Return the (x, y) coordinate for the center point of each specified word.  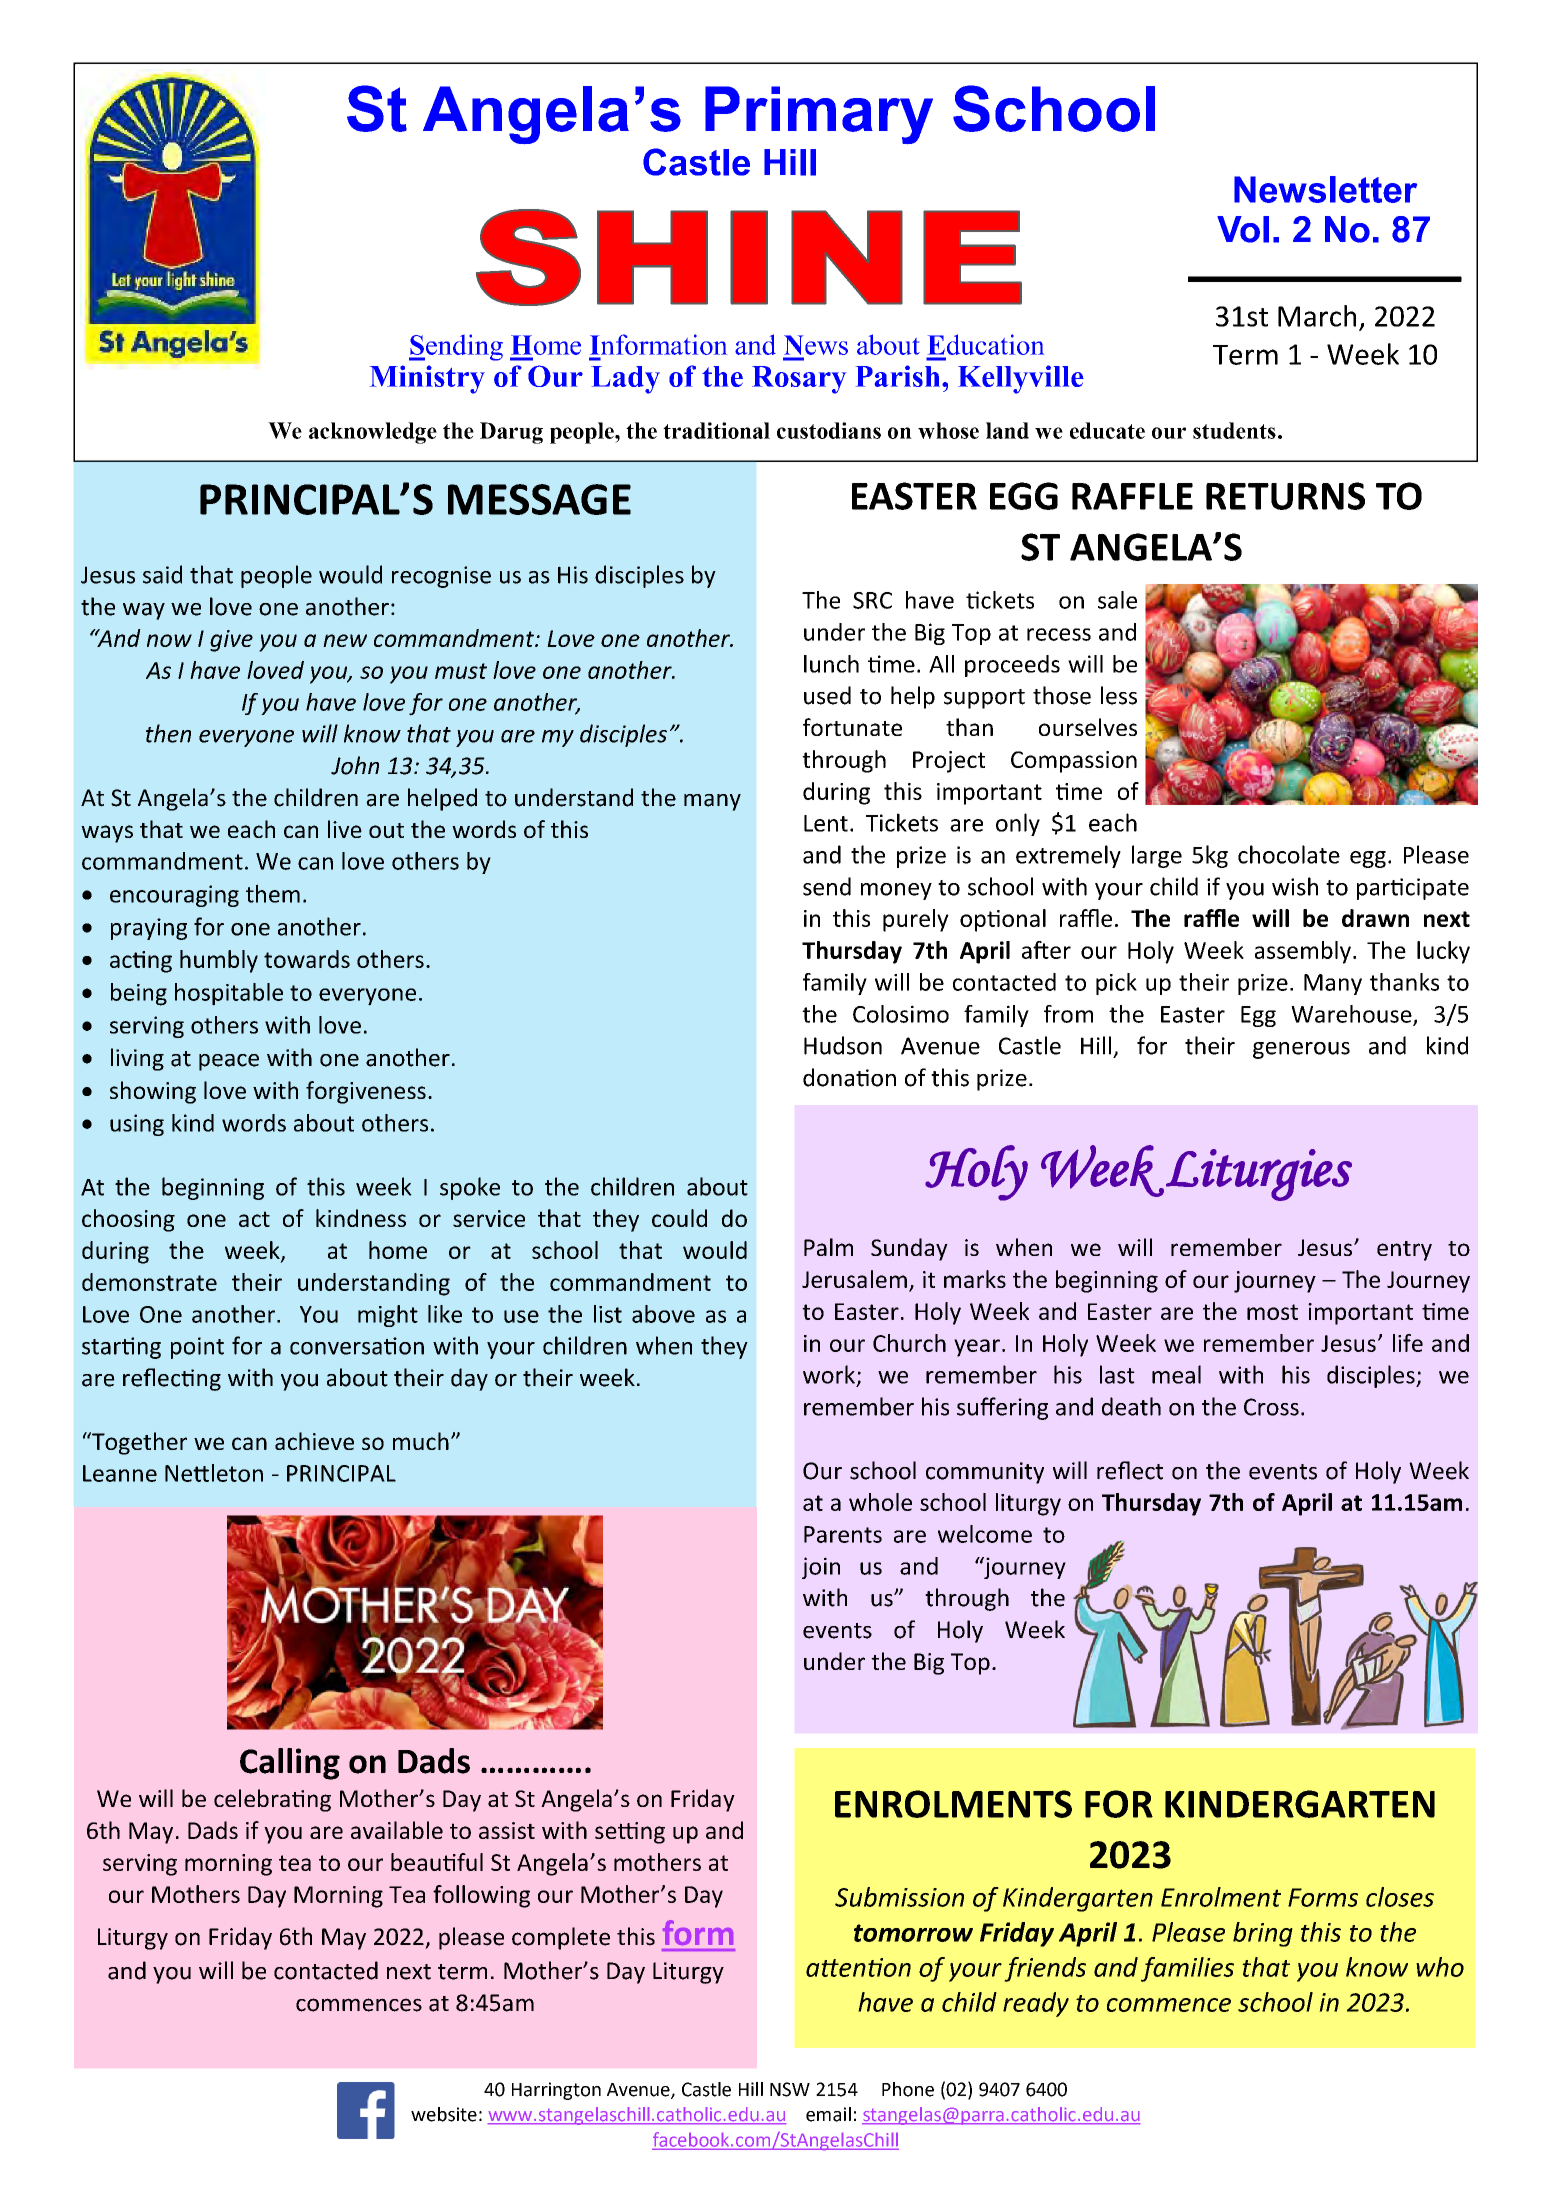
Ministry (427, 379)
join (821, 1568)
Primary (819, 115)
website (444, 2114)
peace (229, 1062)
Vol (1243, 229)
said (162, 574)
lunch (831, 664)
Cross (1271, 1407)
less (1119, 695)
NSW (790, 2089)
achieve (314, 1441)
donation (849, 1077)
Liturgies (1259, 1175)
